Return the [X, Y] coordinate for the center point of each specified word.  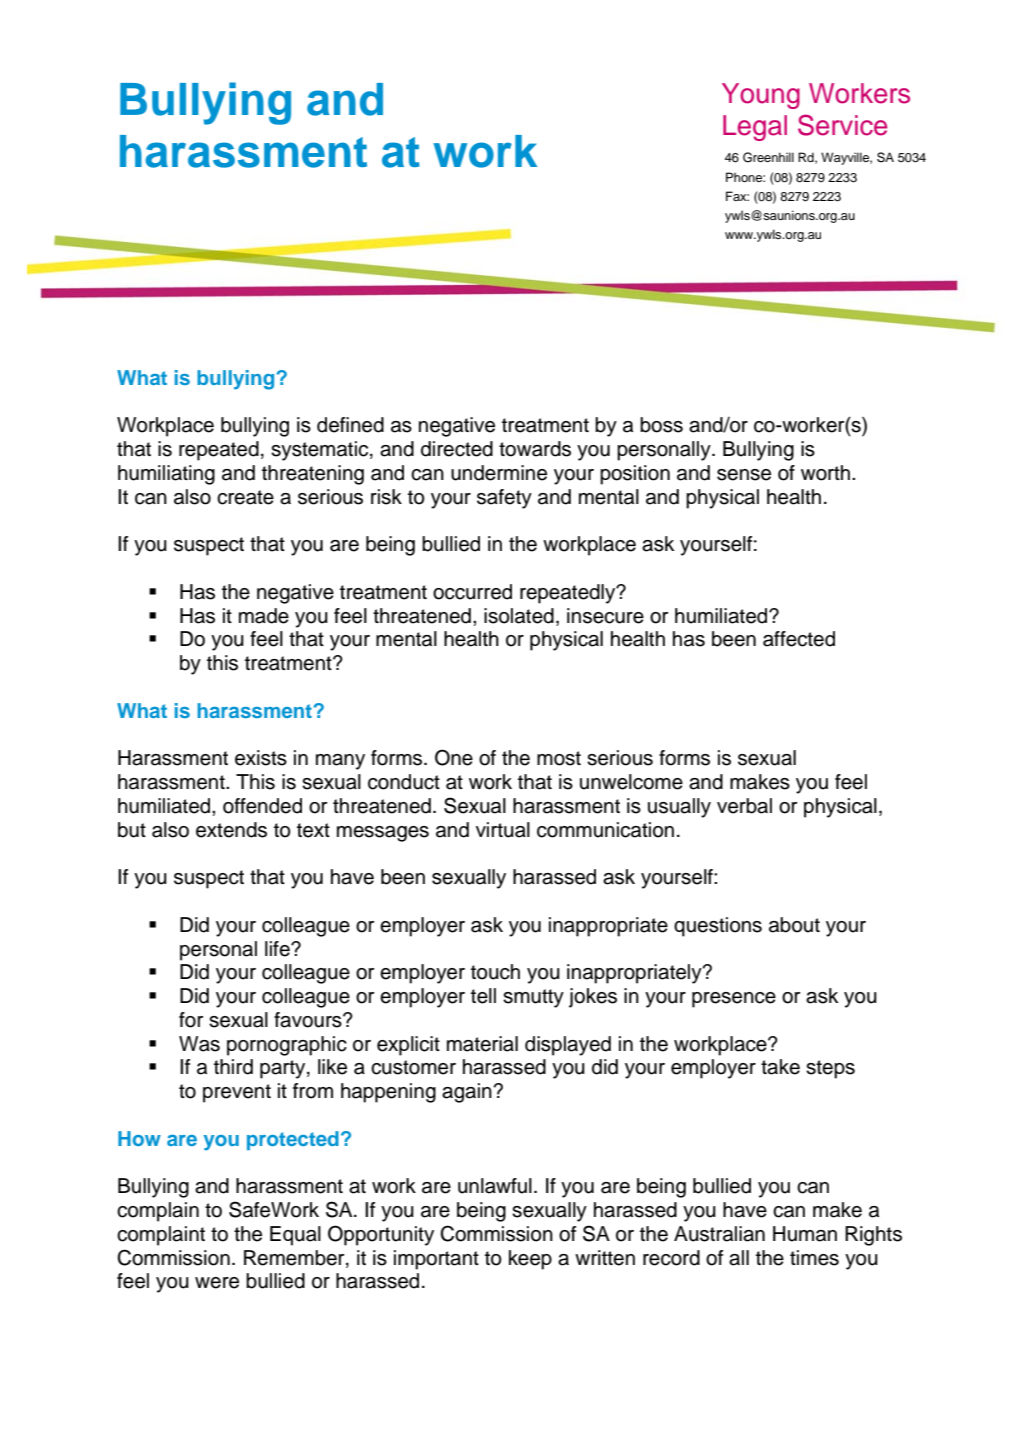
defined [350, 425]
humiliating [166, 475]
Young [761, 96]
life [278, 949]
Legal [755, 128]
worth [825, 473]
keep [530, 1260]
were [217, 1283]
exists [261, 758]
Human [805, 1234]
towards [535, 449]
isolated [519, 616]
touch [495, 972]
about [794, 925]
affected [799, 639]
